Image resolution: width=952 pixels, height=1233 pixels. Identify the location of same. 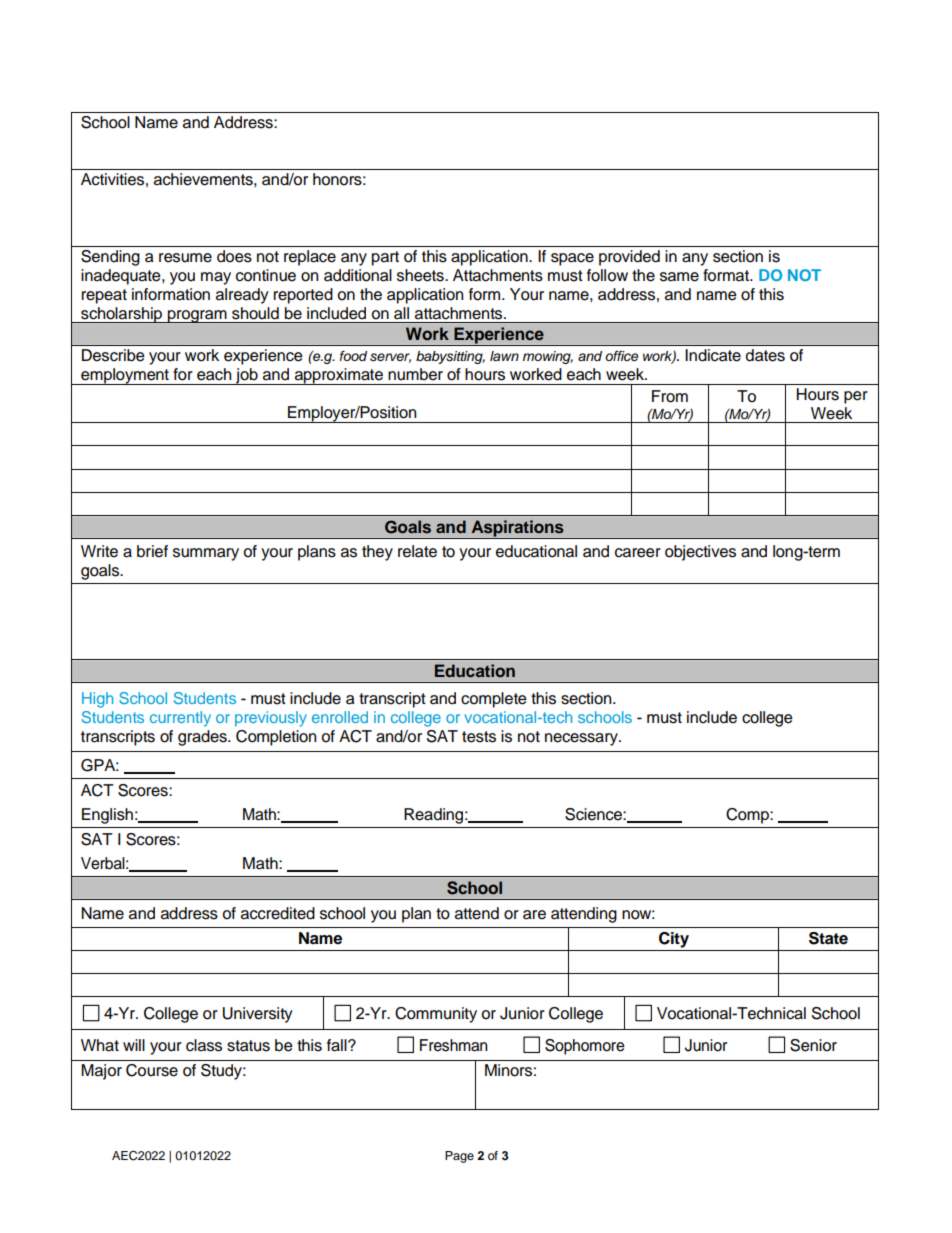
(679, 277).
